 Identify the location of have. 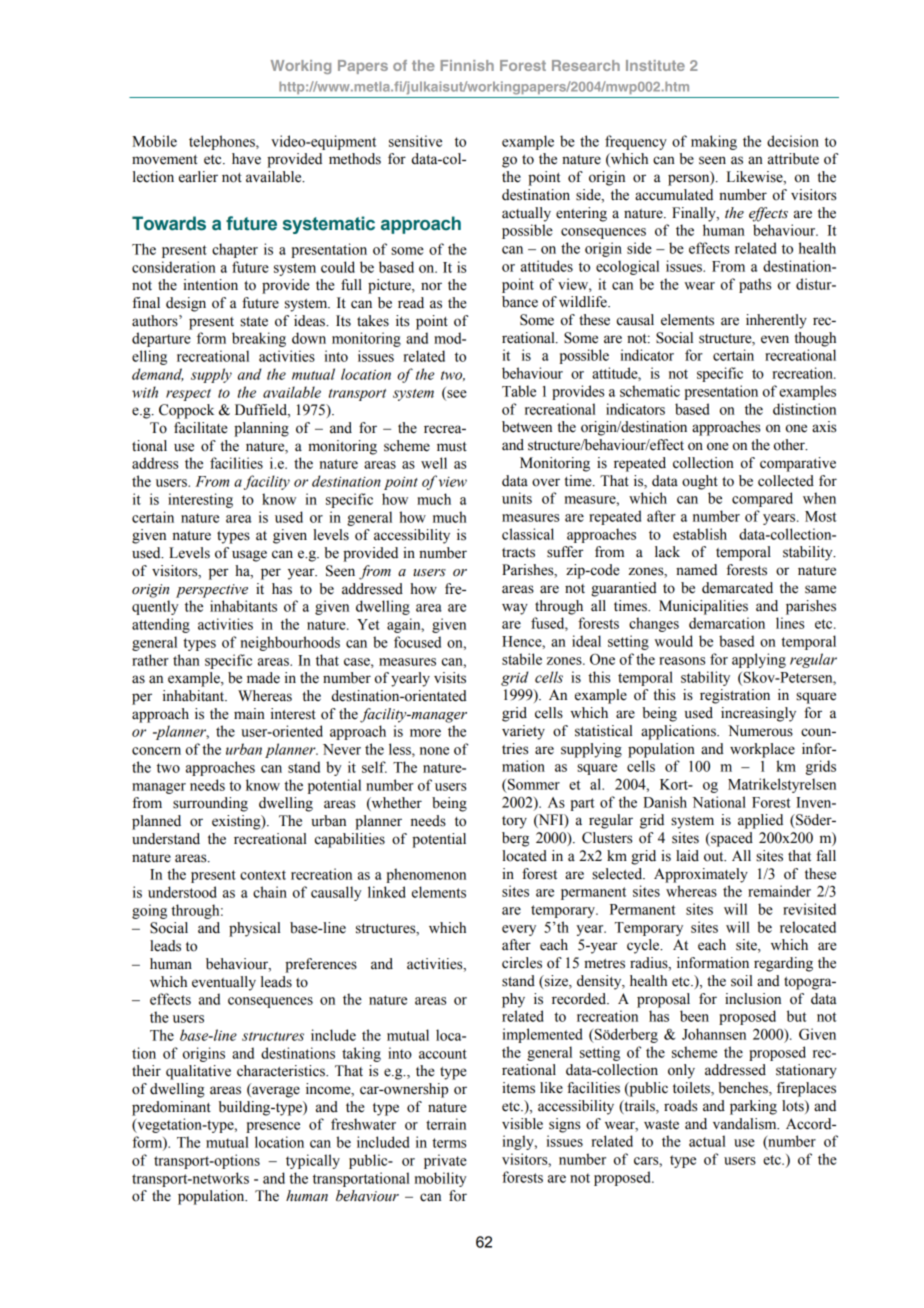
(246, 159).
